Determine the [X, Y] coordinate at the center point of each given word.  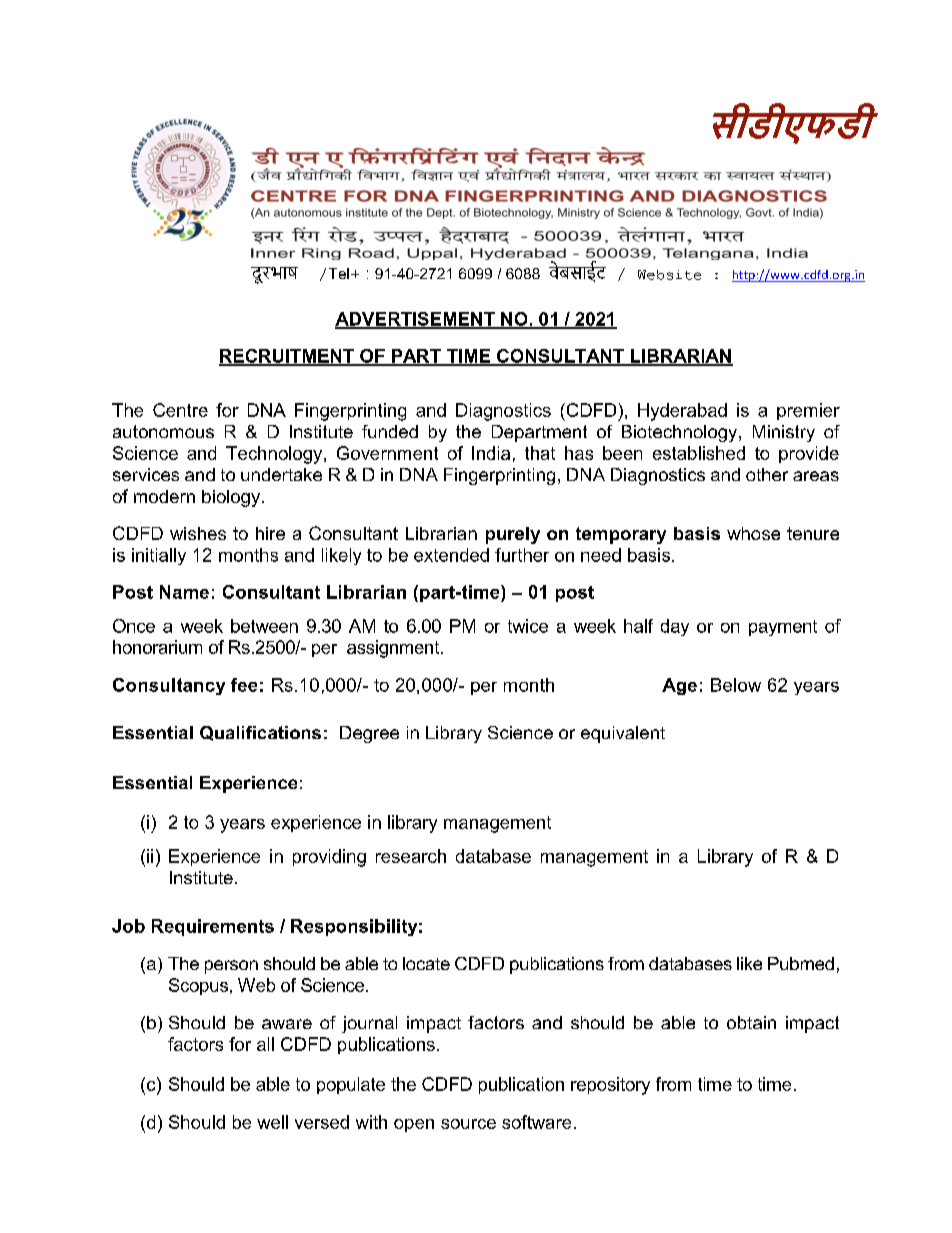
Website [669, 275]
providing [329, 858]
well [272, 1122]
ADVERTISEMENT [416, 320]
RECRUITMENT [287, 357]
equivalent [623, 734]
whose [753, 533]
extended [451, 555]
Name [184, 592]
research [411, 856]
